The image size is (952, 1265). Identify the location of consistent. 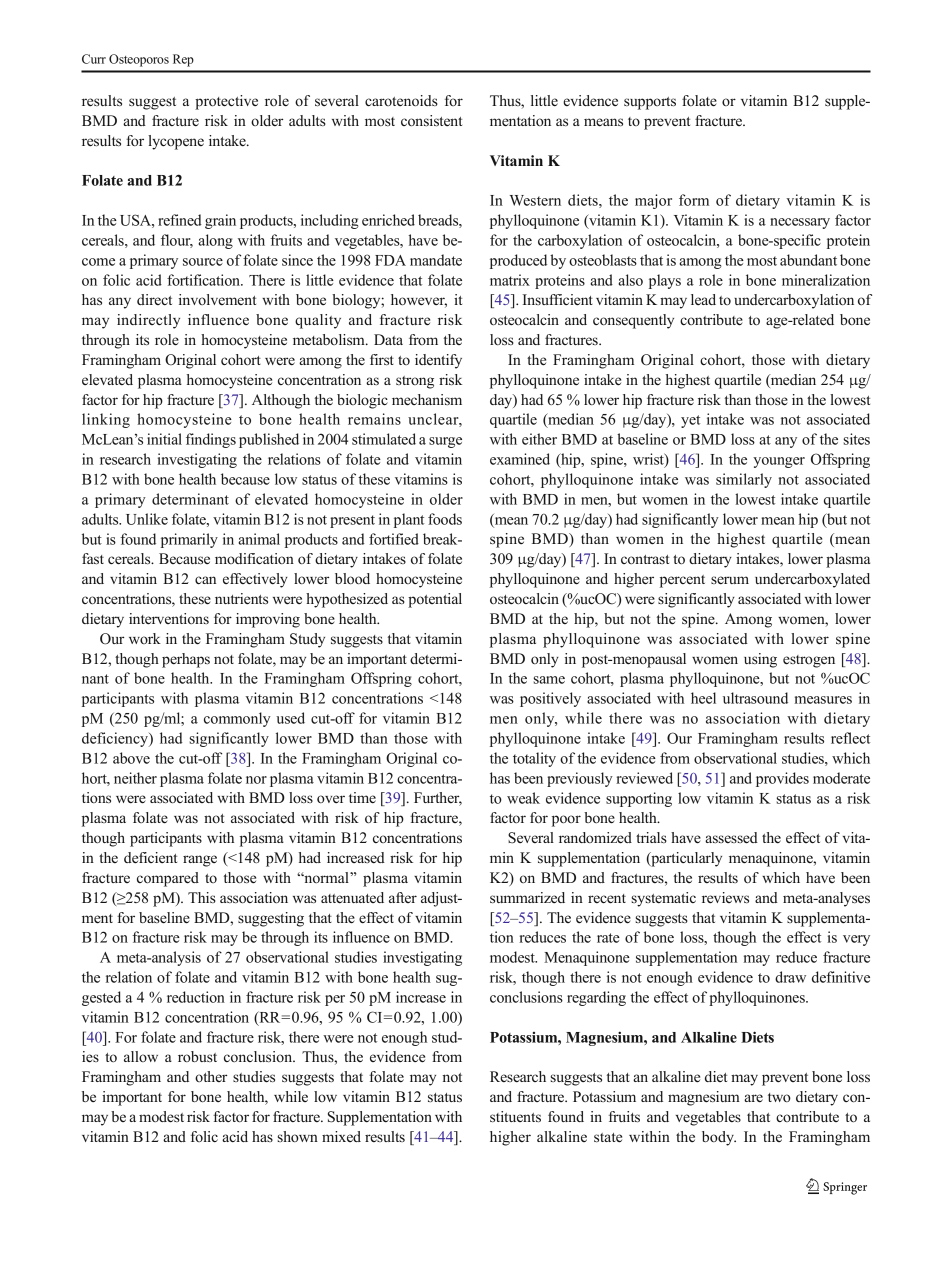
(431, 120).
